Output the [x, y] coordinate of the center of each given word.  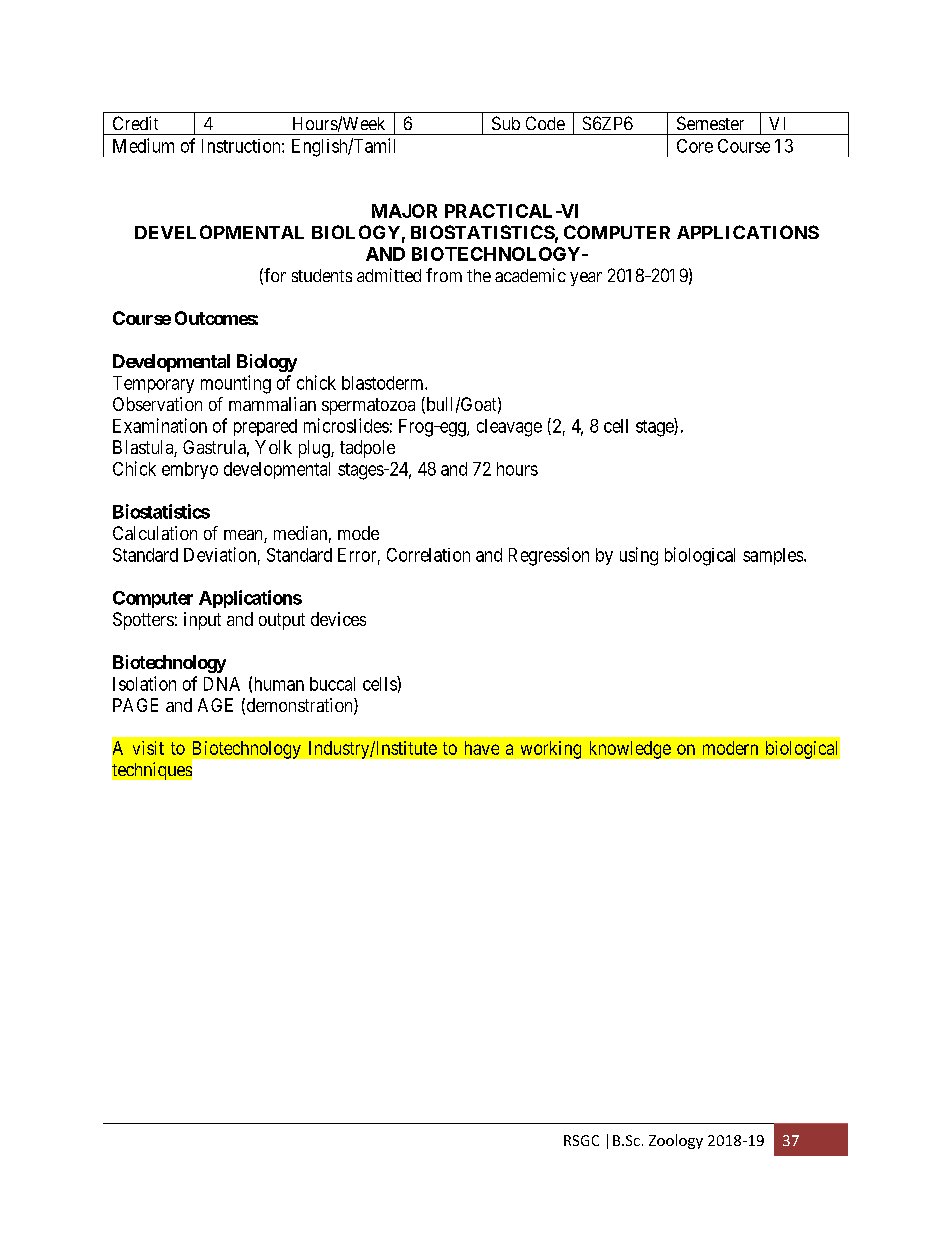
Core [695, 146]
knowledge [630, 750]
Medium [143, 145]
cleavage [509, 428]
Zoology [676, 1141]
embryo [190, 470]
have [482, 748]
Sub [506, 123]
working [551, 750]
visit [148, 748]
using [639, 556]
